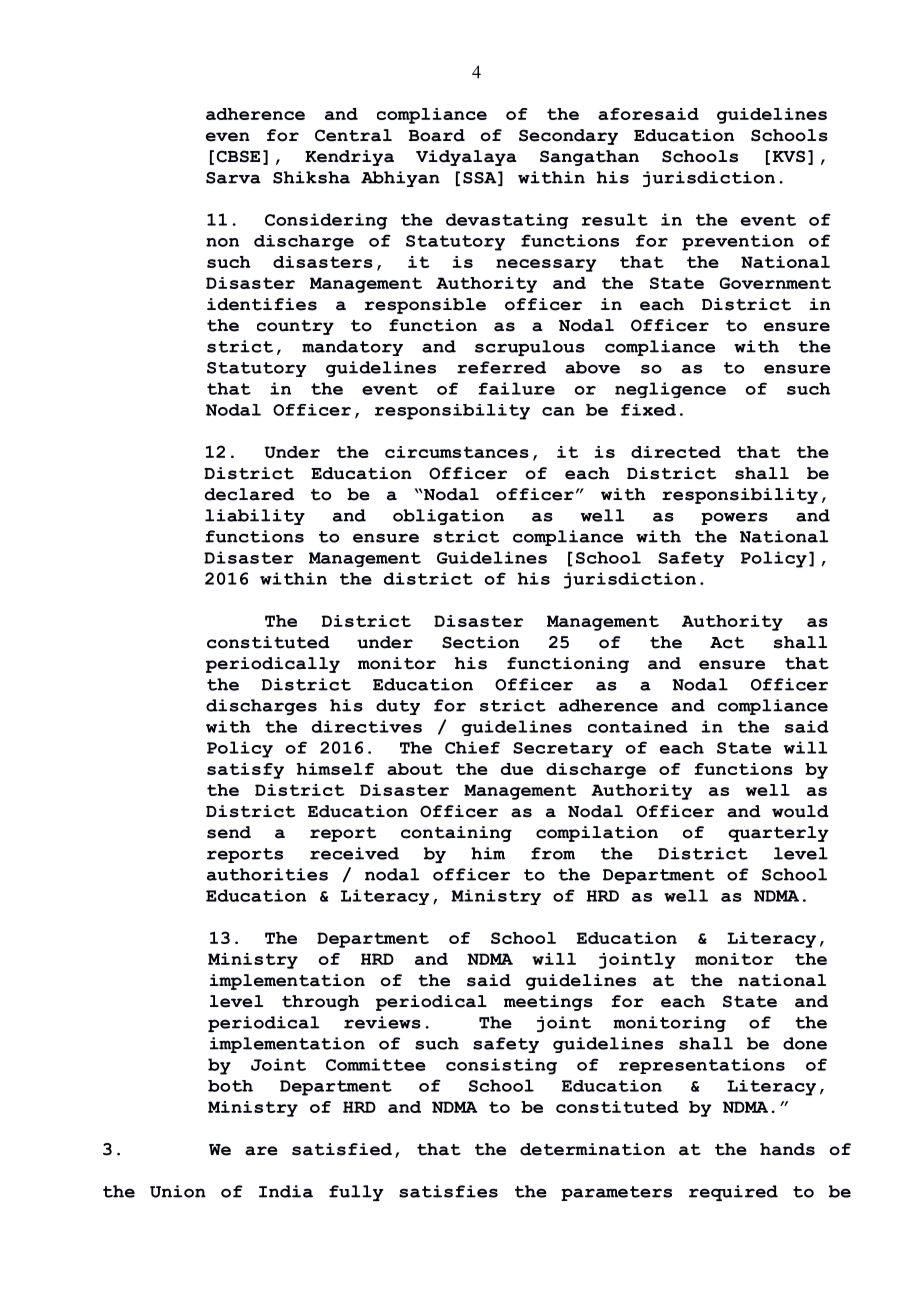 The image size is (924, 1308). Describe the element at coordinates (249, 494) in the screenshot. I see `declared` at that location.
